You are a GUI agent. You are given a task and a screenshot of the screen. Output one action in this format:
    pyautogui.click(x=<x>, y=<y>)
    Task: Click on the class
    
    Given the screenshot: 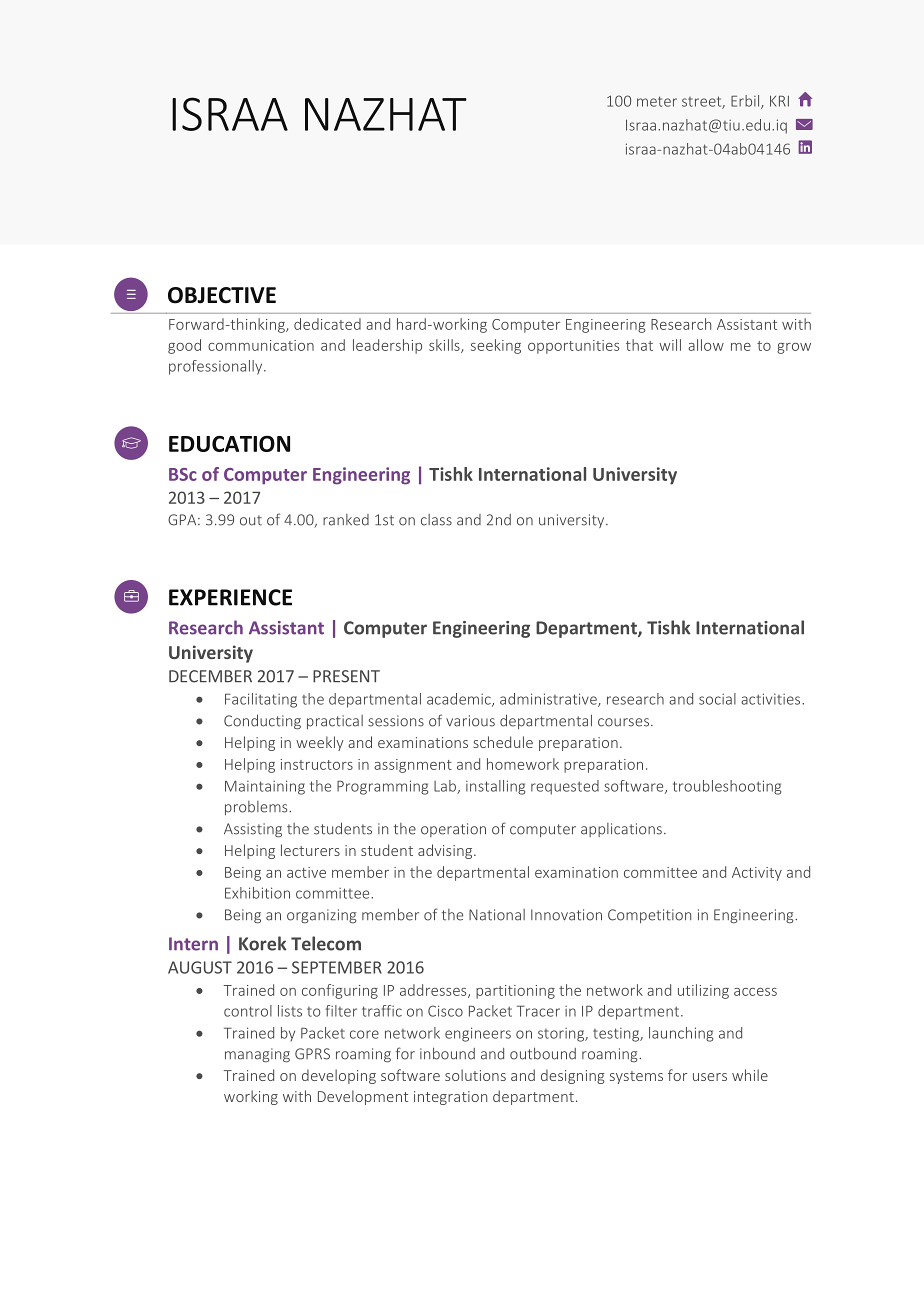 What is the action you would take?
    pyautogui.click(x=436, y=520)
